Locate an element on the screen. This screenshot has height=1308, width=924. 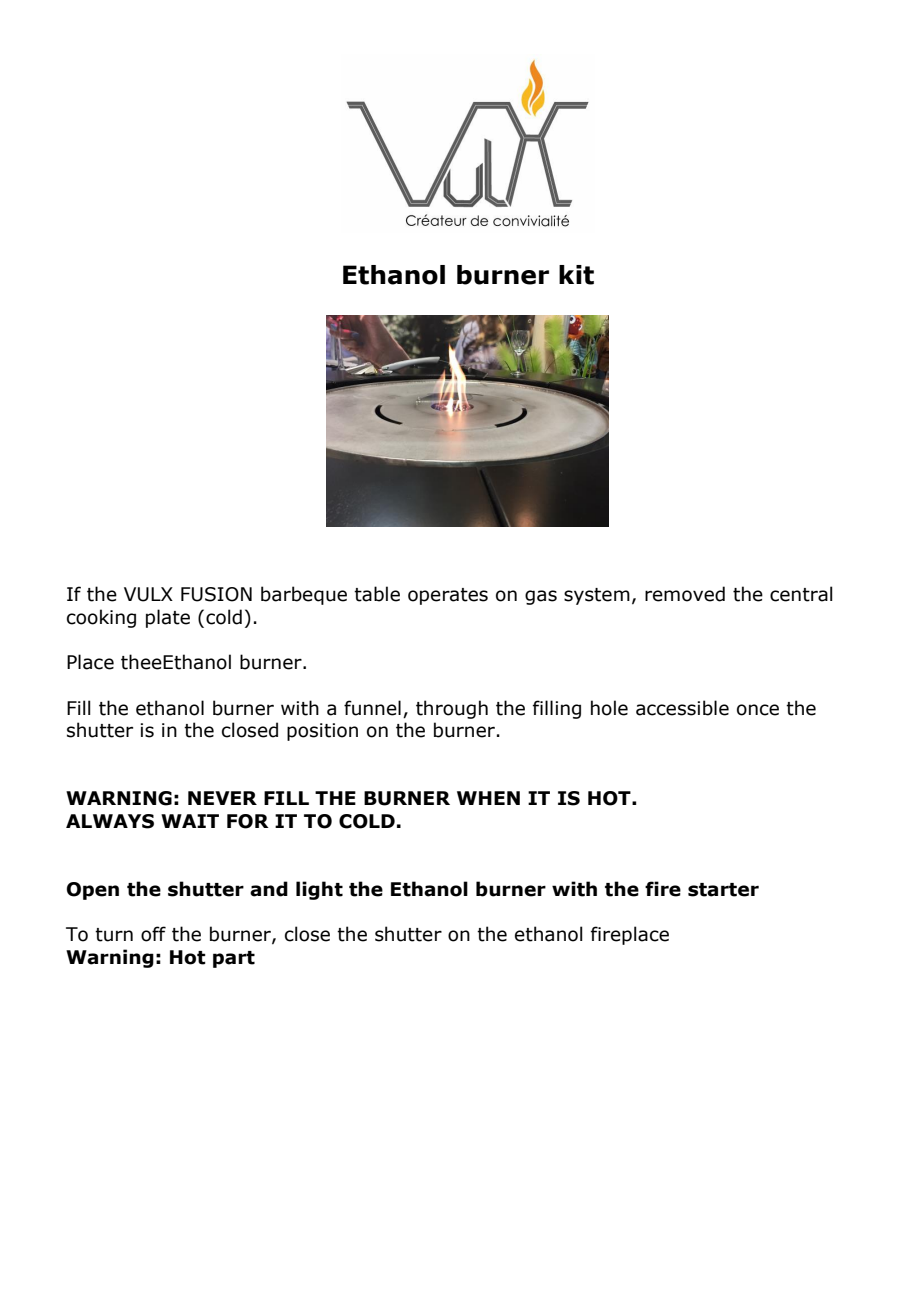
gas is located at coordinates (541, 597).
